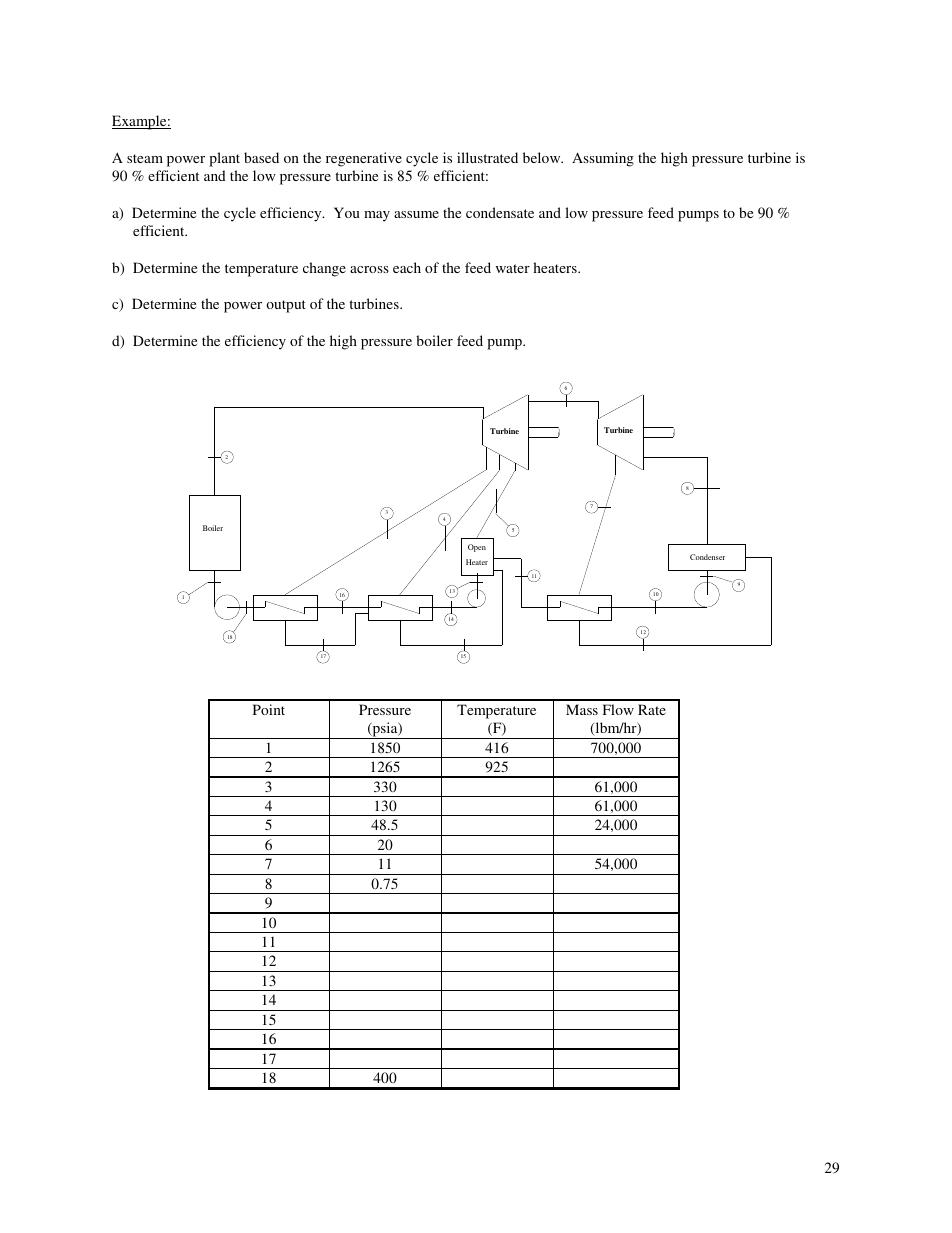 This page has width=952, height=1233. Describe the element at coordinates (269, 709) in the page. I see `Point` at that location.
